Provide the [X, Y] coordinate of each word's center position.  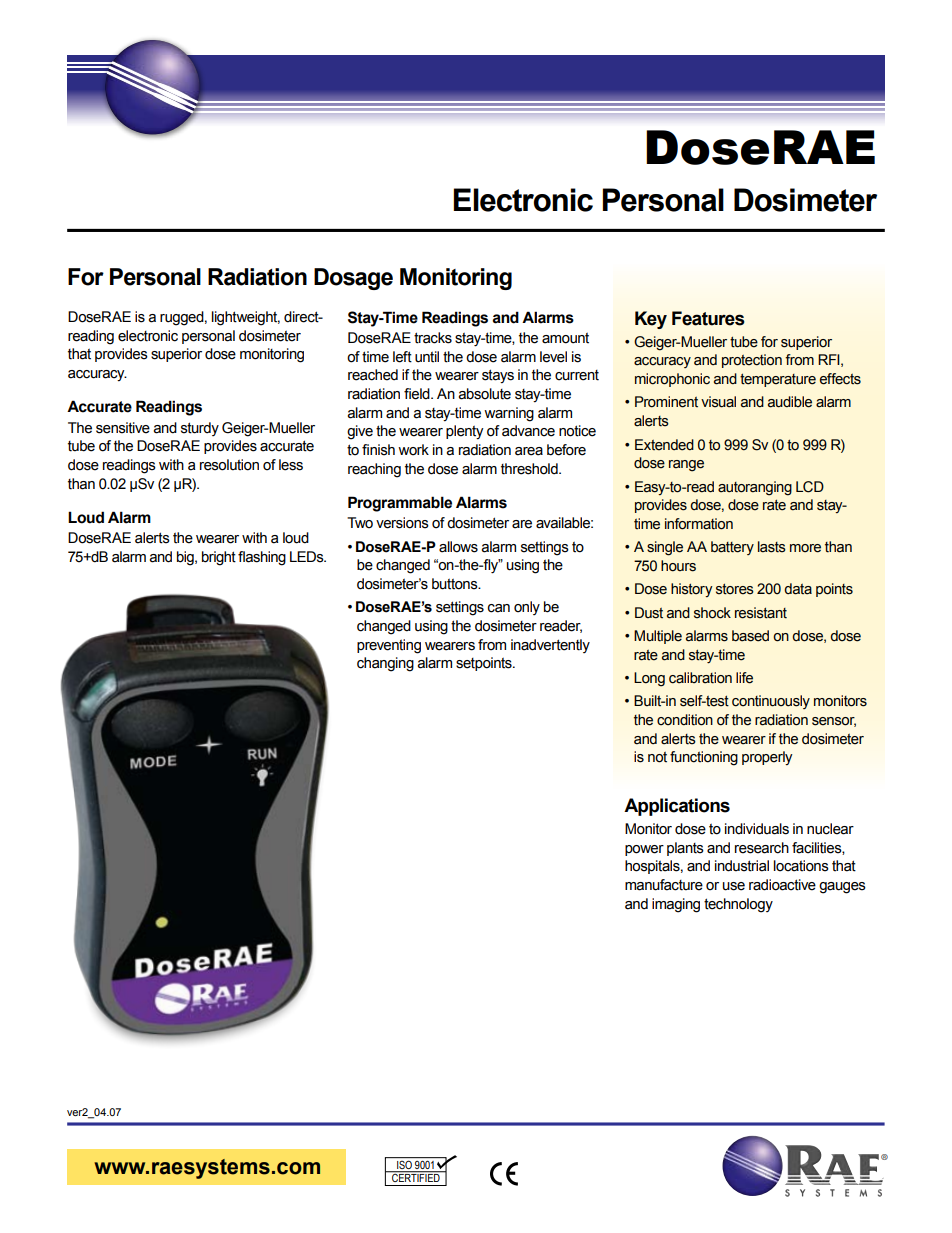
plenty [464, 432]
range [686, 466]
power [644, 850]
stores [735, 589]
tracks [433, 338]
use [734, 886]
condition [685, 720]
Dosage [353, 279]
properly [767, 758]
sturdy [200, 429]
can [499, 608]
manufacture [664, 885]
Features [708, 318]
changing [385, 664]
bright [219, 558]
